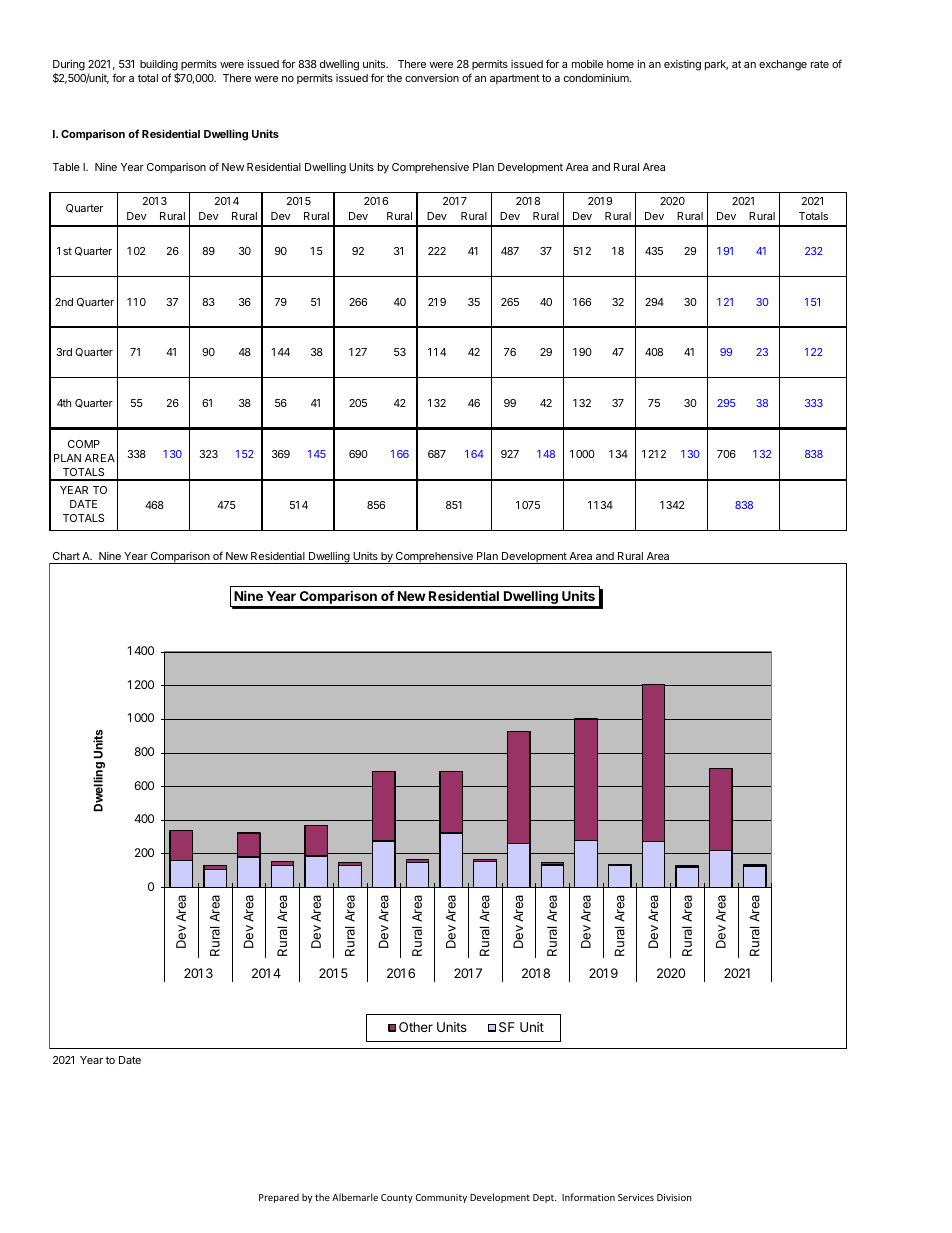 This screenshot has width=952, height=1233. I want to click on Dept, so click(544, 1198).
